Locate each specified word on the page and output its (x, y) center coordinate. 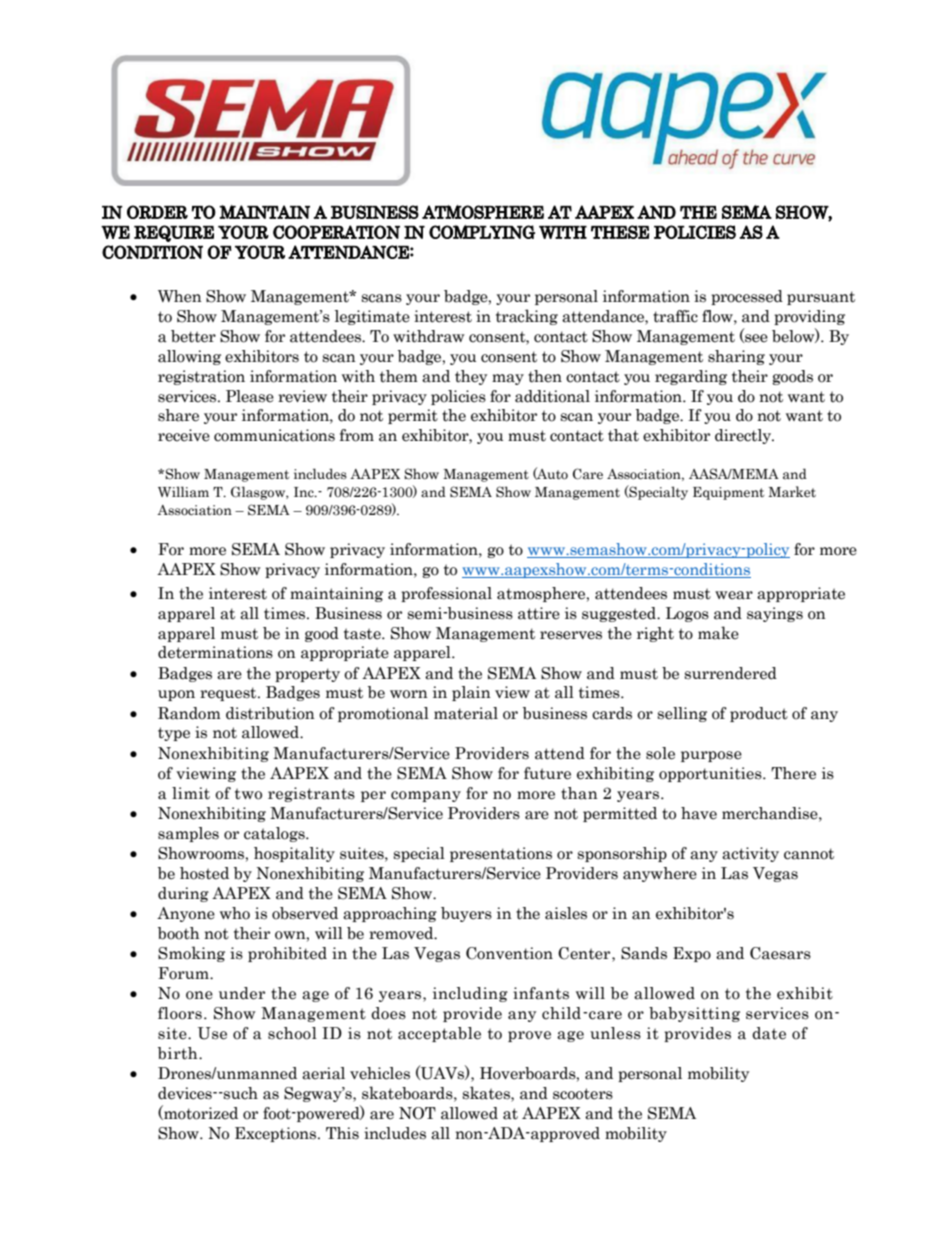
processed (747, 297)
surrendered (731, 673)
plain (471, 693)
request (229, 694)
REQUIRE (174, 233)
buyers (466, 914)
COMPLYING (482, 232)
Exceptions (277, 1134)
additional (552, 396)
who (235, 913)
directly (744, 436)
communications (274, 435)
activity (750, 854)
